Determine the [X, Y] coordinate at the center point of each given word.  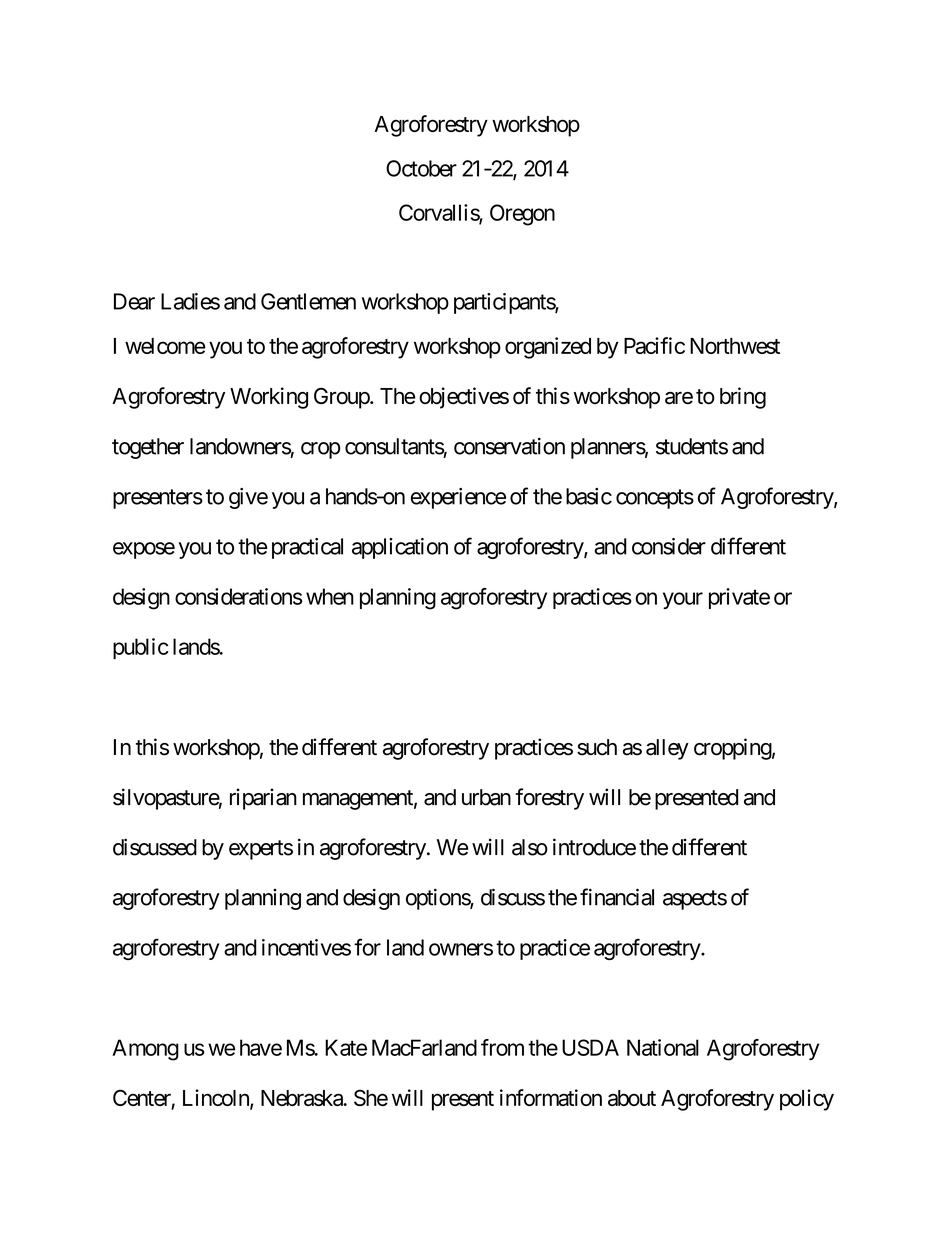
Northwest [735, 346]
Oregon [522, 215]
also [530, 847]
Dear [134, 301]
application [400, 548]
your [683, 600]
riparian [263, 799]
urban [486, 797]
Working [269, 398]
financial [617, 897]
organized [548, 348]
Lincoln [217, 1099]
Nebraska [302, 1098]
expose [144, 550]
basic [589, 496]
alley [667, 749]
